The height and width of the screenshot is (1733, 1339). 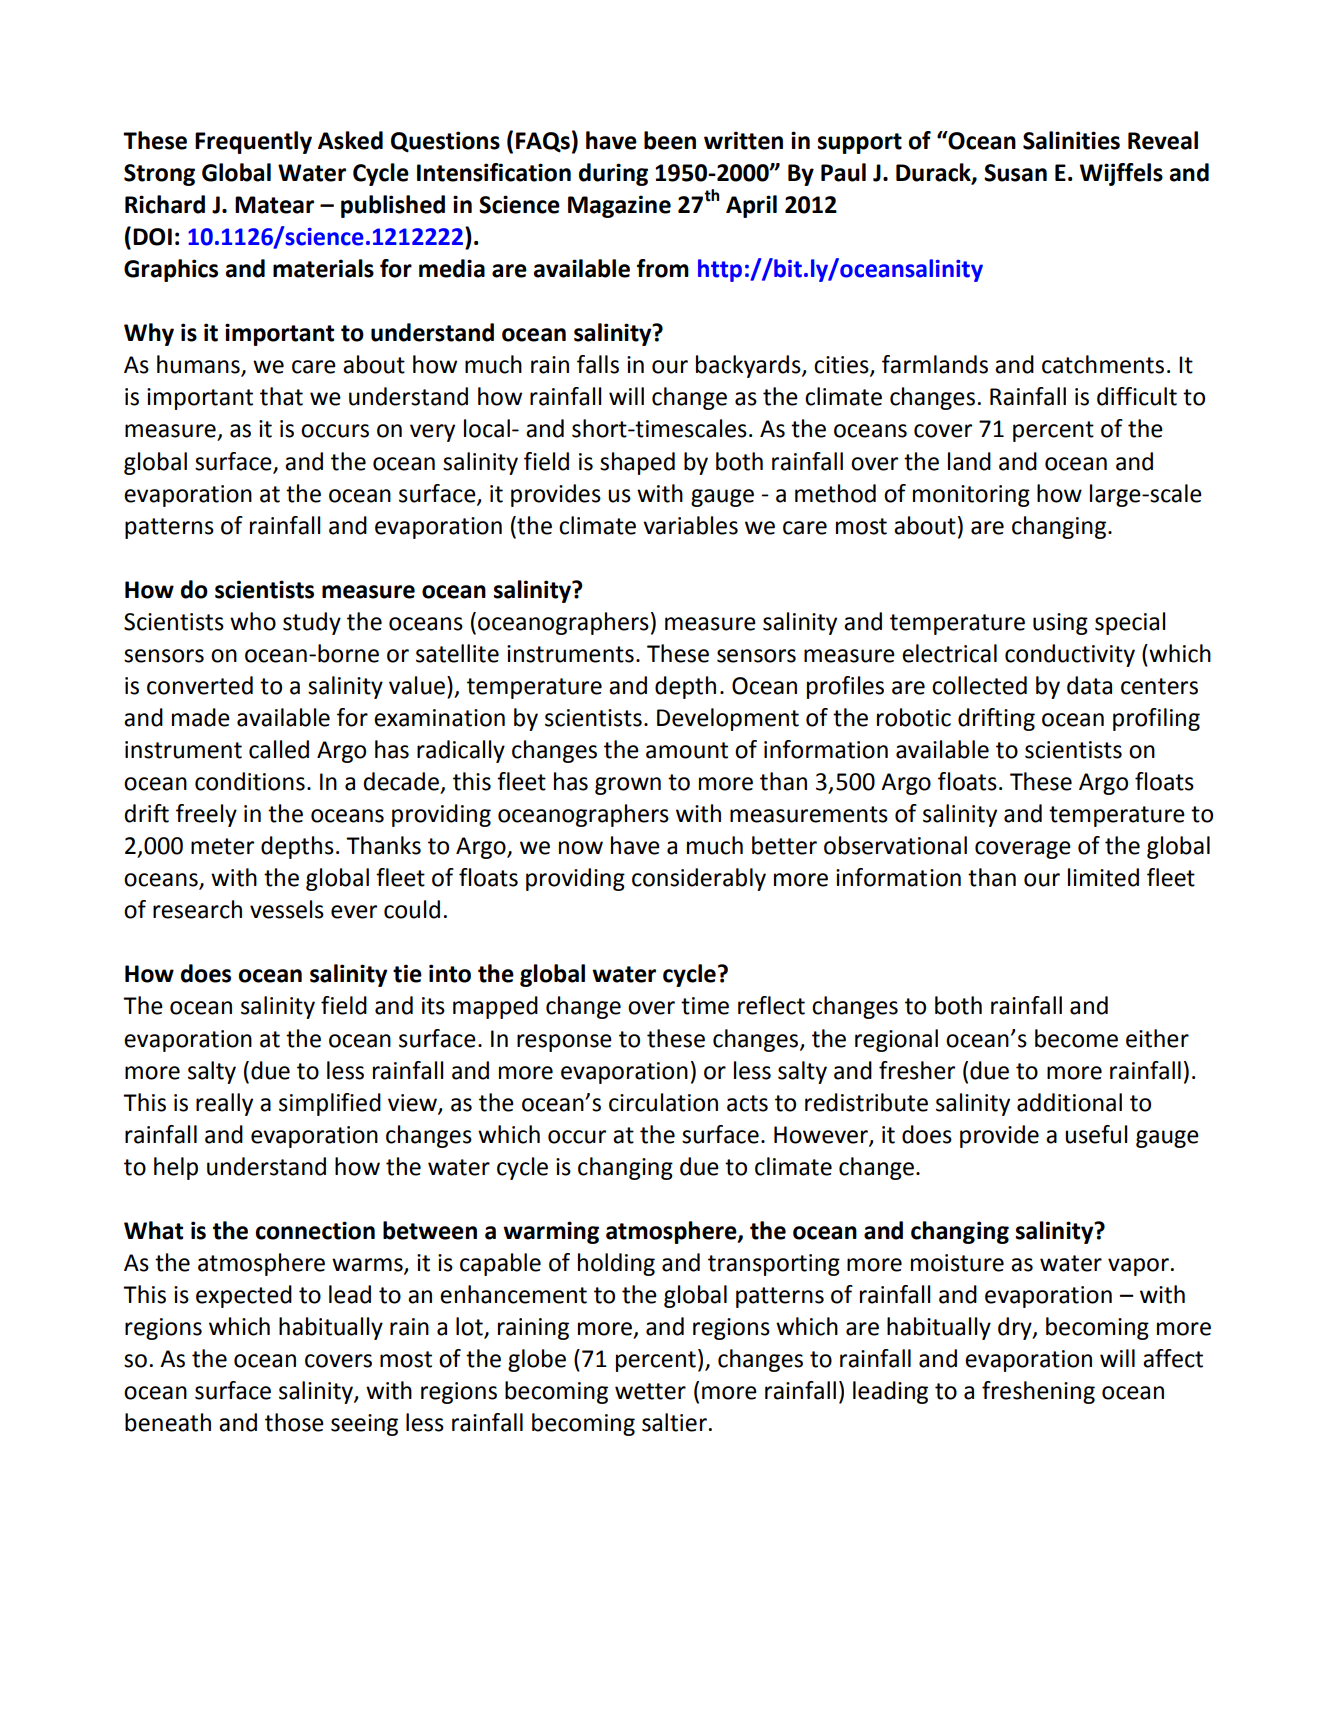 What do you see at coordinates (690, 525) in the screenshot?
I see `variables` at bounding box center [690, 525].
